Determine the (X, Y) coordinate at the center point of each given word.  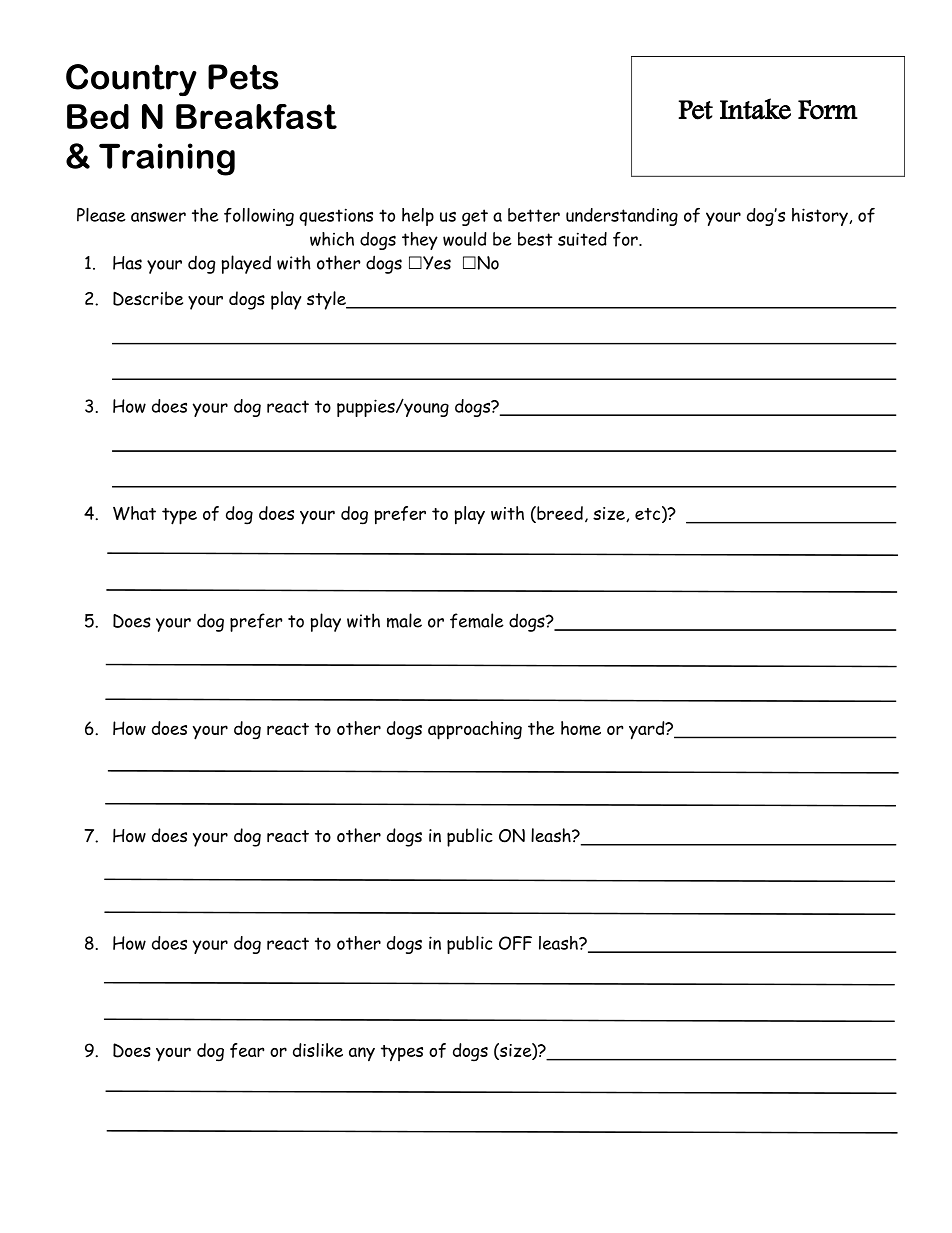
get (475, 217)
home (581, 728)
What (134, 513)
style (327, 300)
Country (131, 80)
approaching (475, 730)
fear (247, 1050)
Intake (755, 109)
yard (648, 730)
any (362, 1054)
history (821, 217)
